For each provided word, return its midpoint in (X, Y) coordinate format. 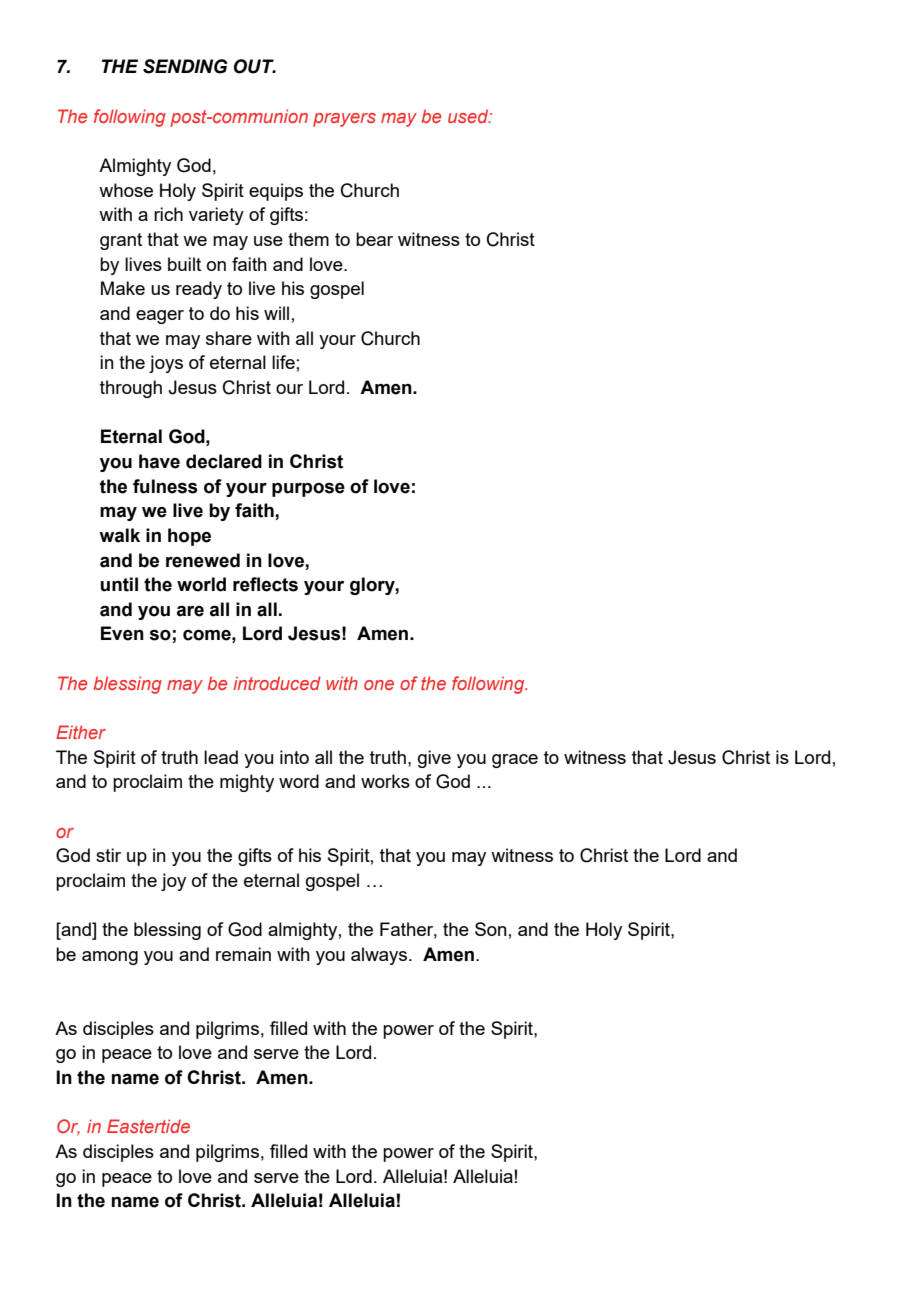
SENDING (185, 66)
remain (243, 954)
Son (491, 929)
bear (374, 239)
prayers (344, 120)
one (379, 685)
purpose (308, 490)
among (110, 958)
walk (119, 535)
